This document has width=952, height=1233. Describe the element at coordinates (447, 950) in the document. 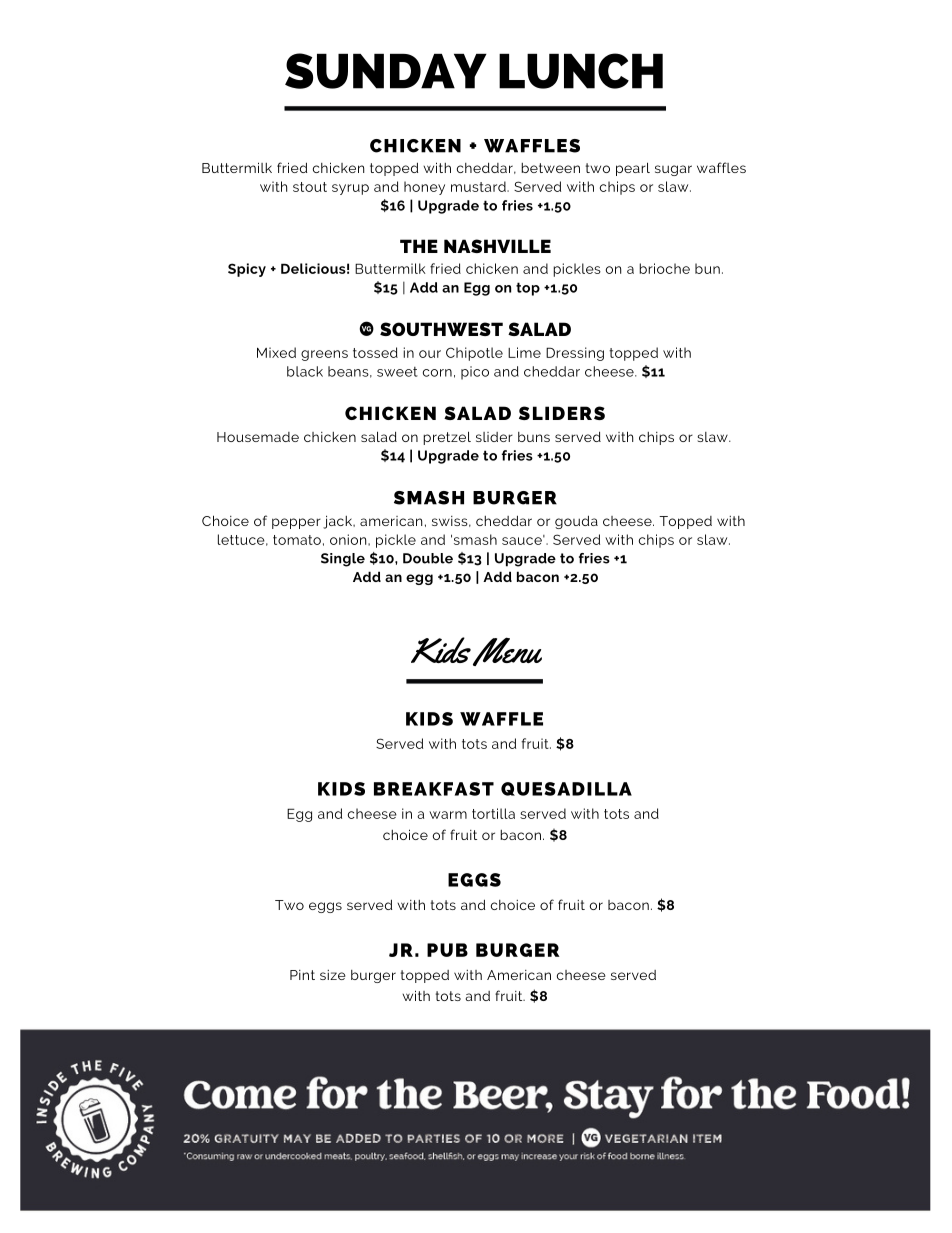

I see `PUB` at that location.
